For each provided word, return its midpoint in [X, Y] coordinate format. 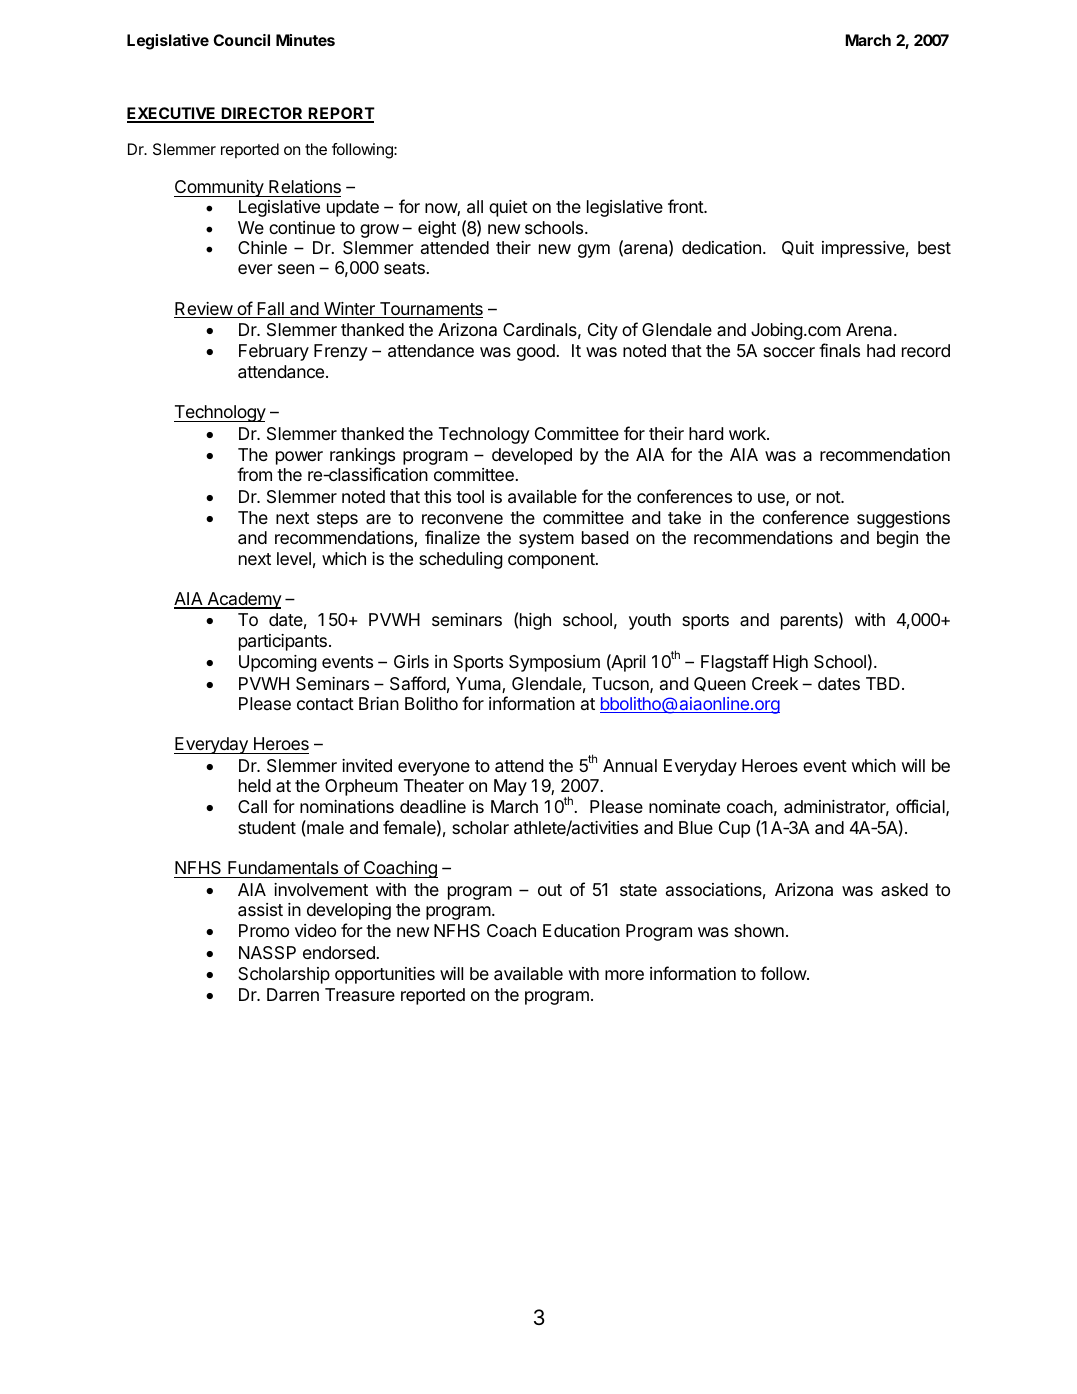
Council [241, 40]
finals [839, 350]
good [536, 352]
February [274, 352]
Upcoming [278, 663]
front [686, 206]
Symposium [554, 663]
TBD [883, 683]
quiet [508, 208]
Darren [293, 995]
